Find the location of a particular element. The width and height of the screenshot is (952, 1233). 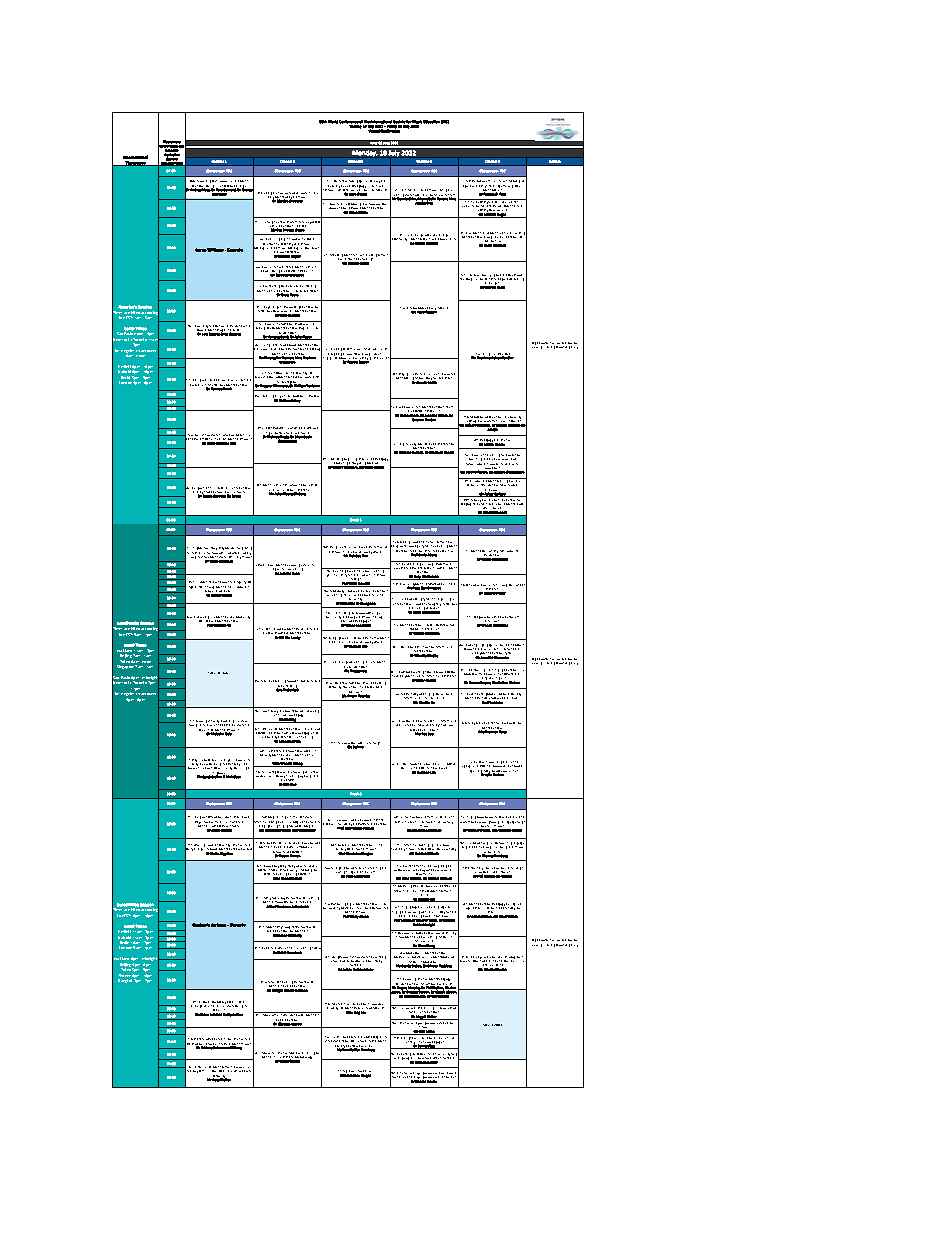

Stress is located at coordinates (449, 407).
